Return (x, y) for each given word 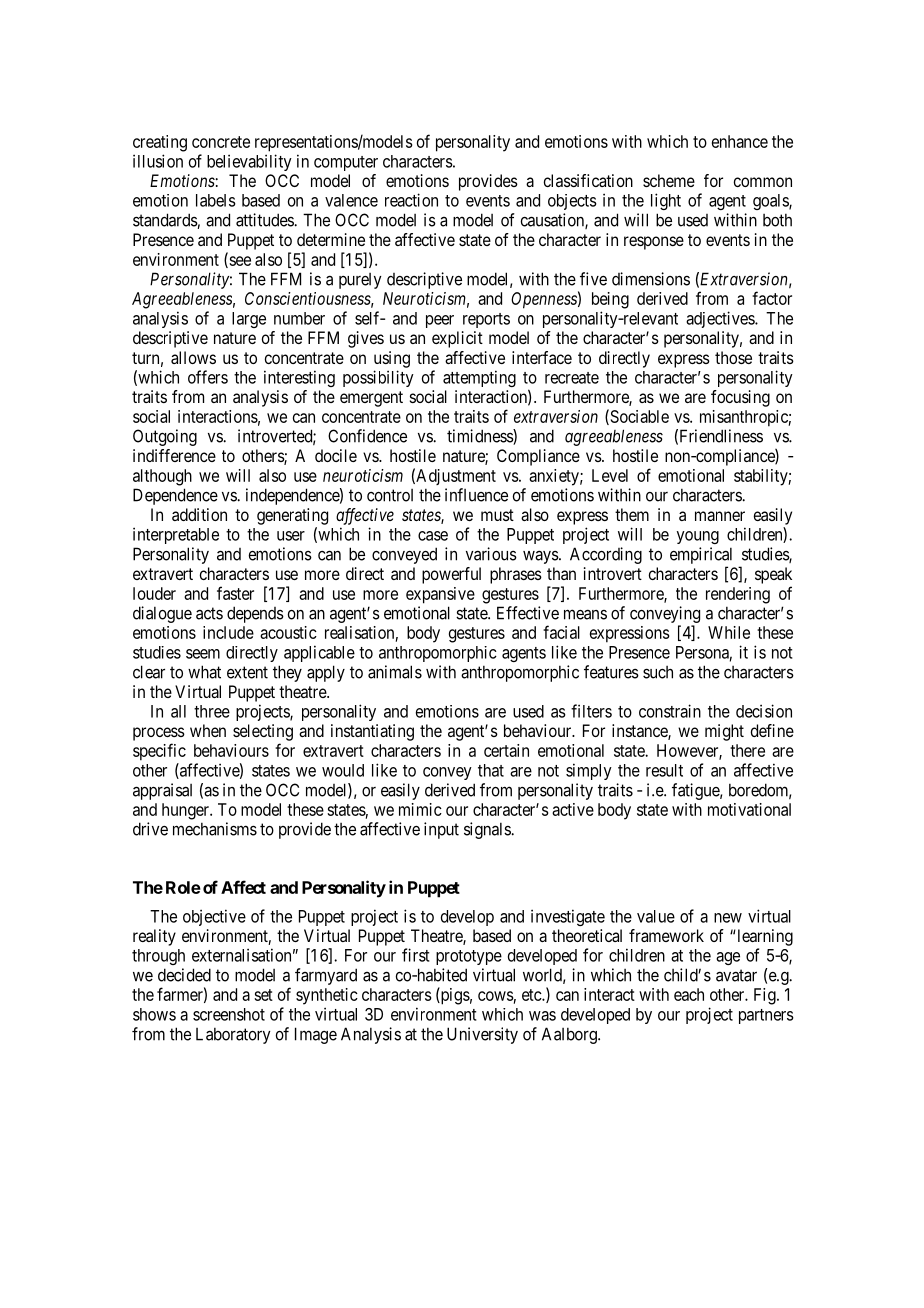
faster (235, 593)
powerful (451, 575)
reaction (411, 200)
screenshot (229, 1014)
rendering (738, 595)
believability (249, 162)
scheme (669, 180)
